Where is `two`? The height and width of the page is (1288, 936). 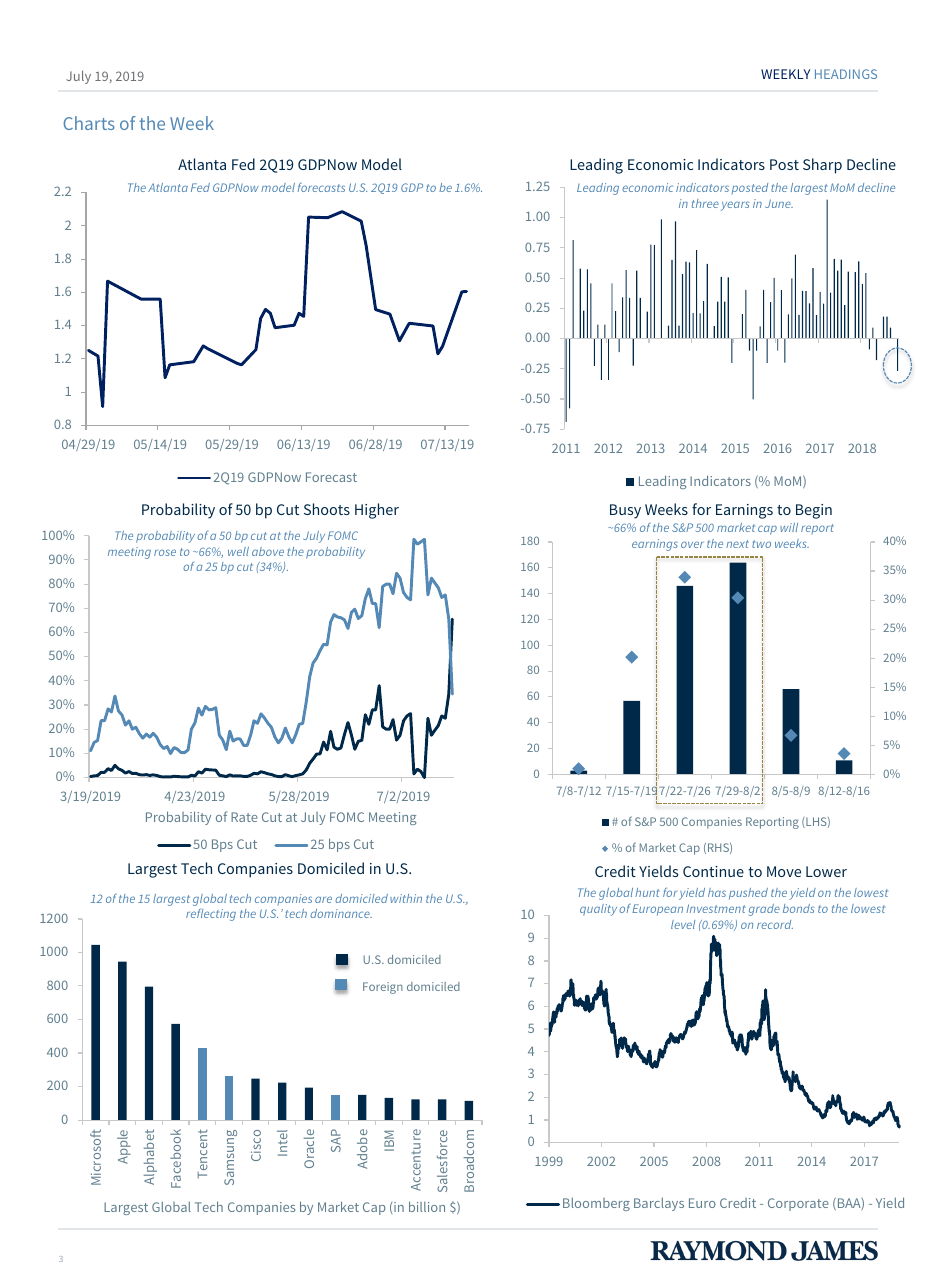 two is located at coordinates (761, 544).
